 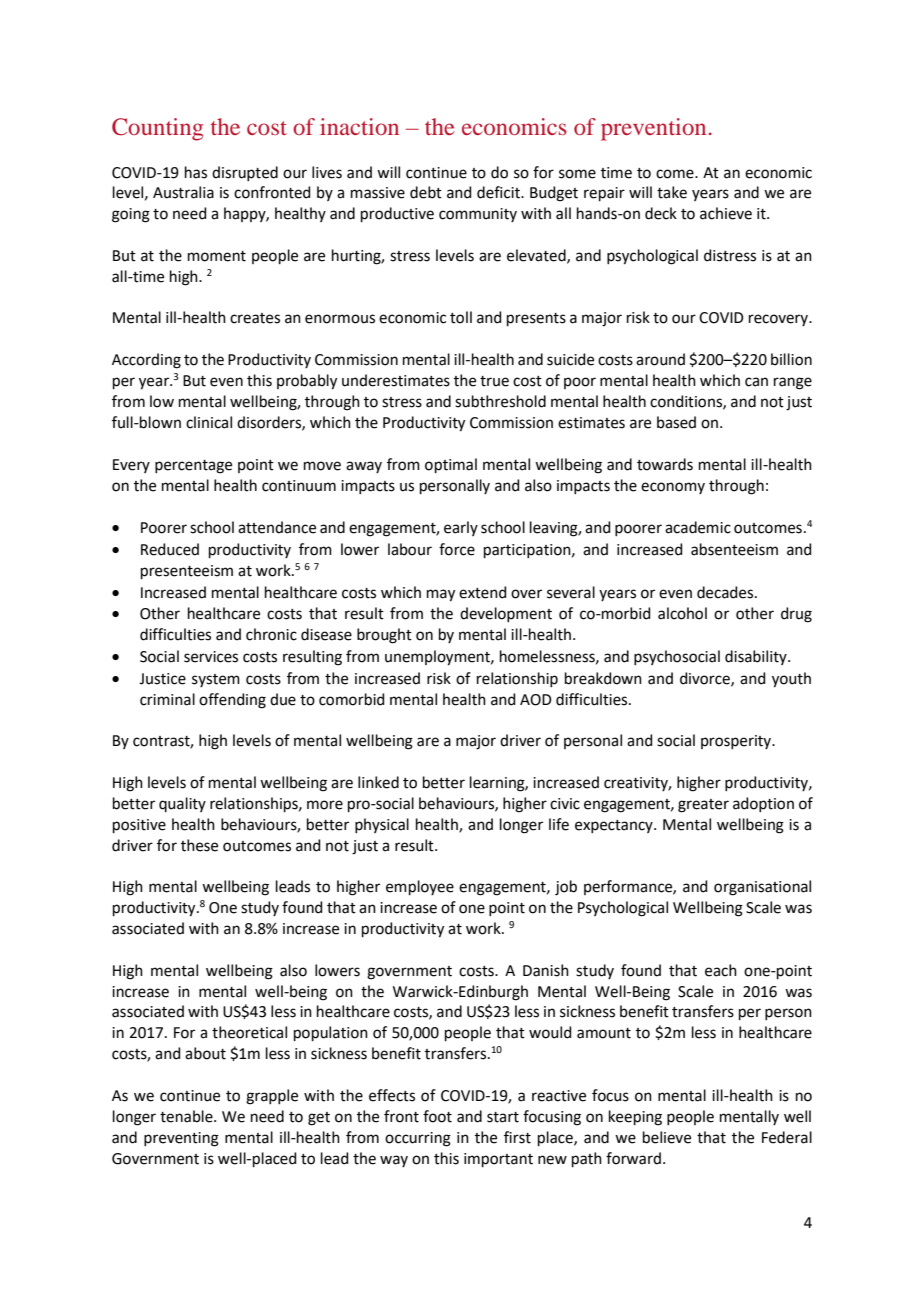 I want to click on tenable, so click(x=187, y=1116).
